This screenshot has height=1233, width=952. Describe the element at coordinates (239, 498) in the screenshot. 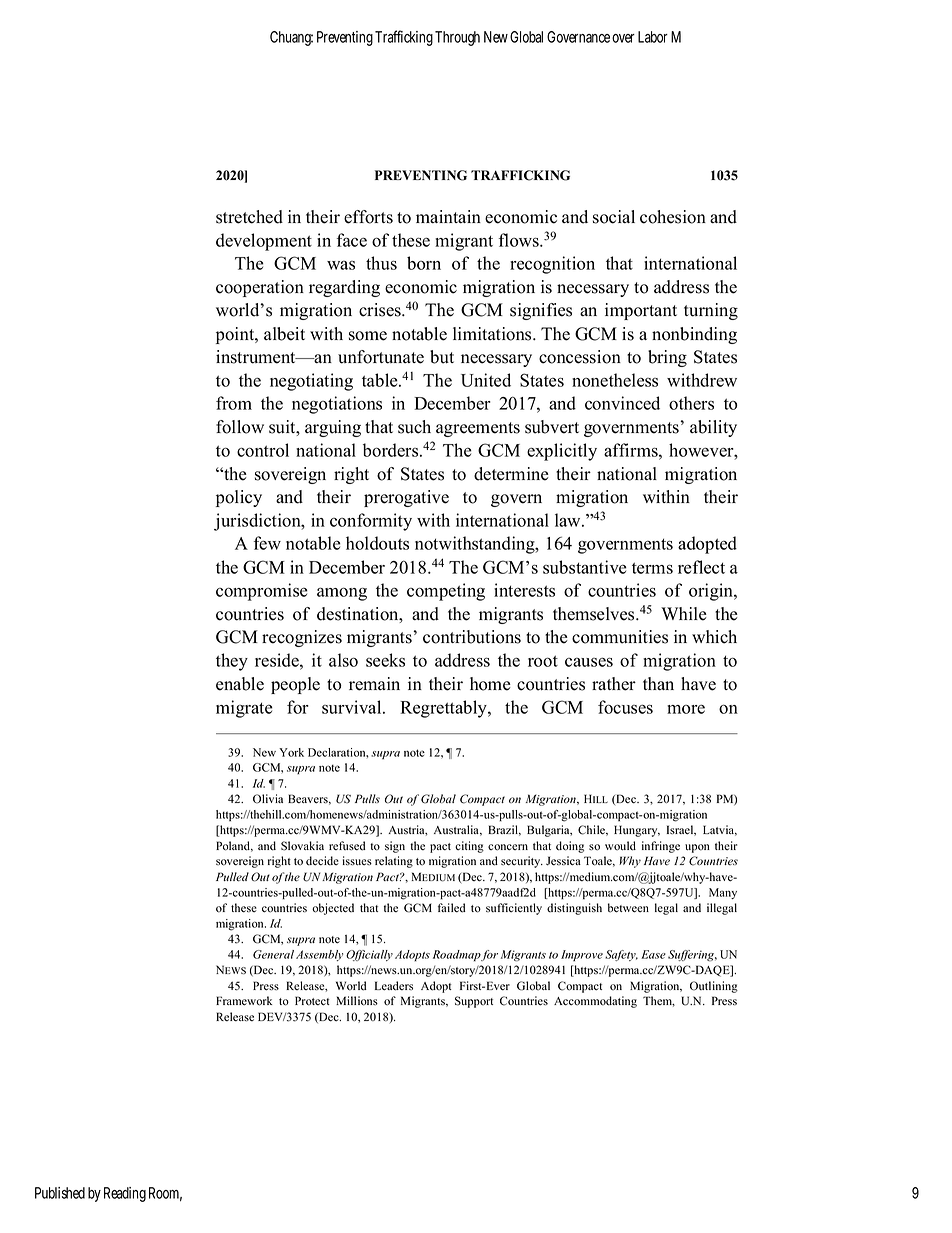

I see `policy` at that location.
